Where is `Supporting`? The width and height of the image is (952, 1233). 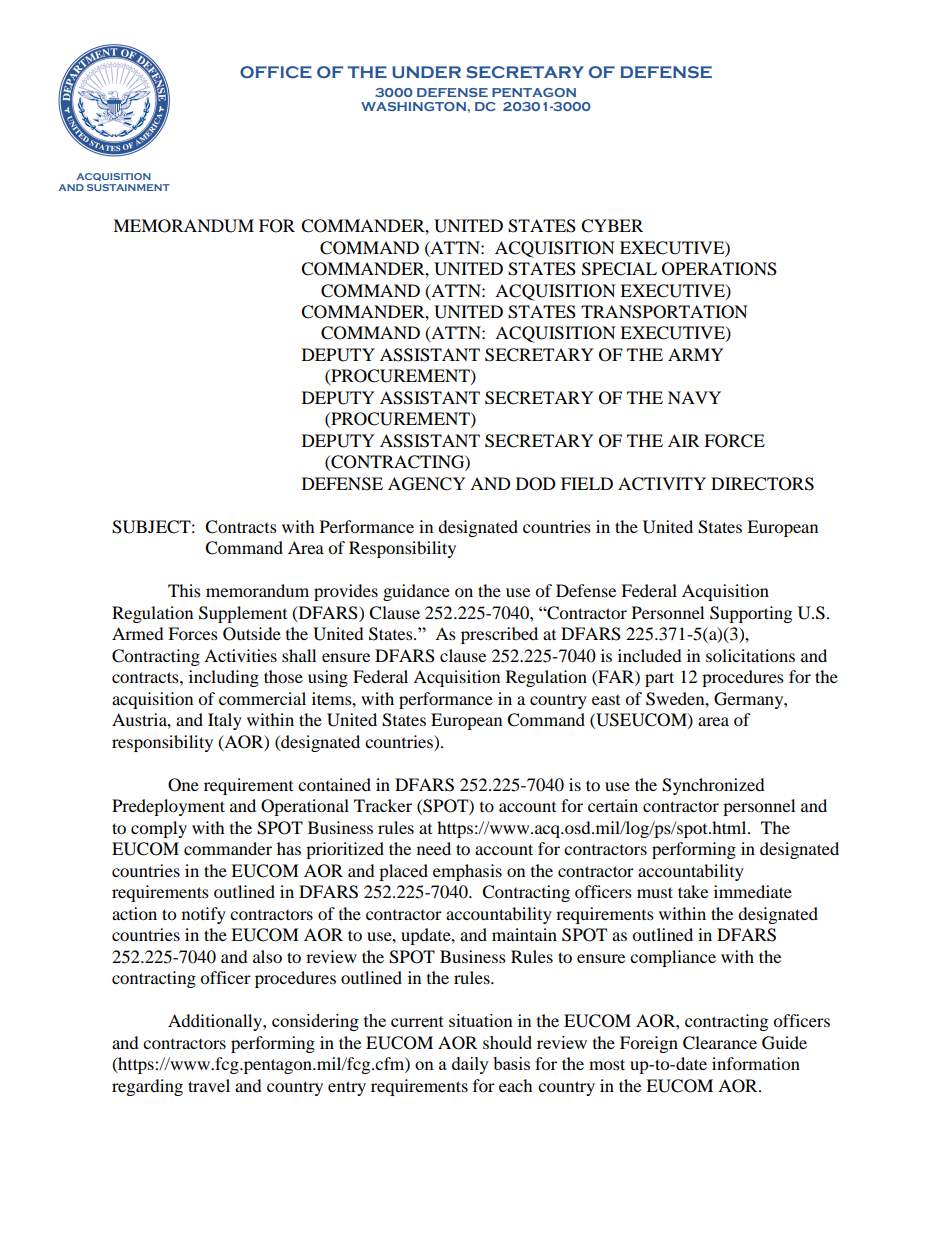 Supporting is located at coordinates (751, 614).
